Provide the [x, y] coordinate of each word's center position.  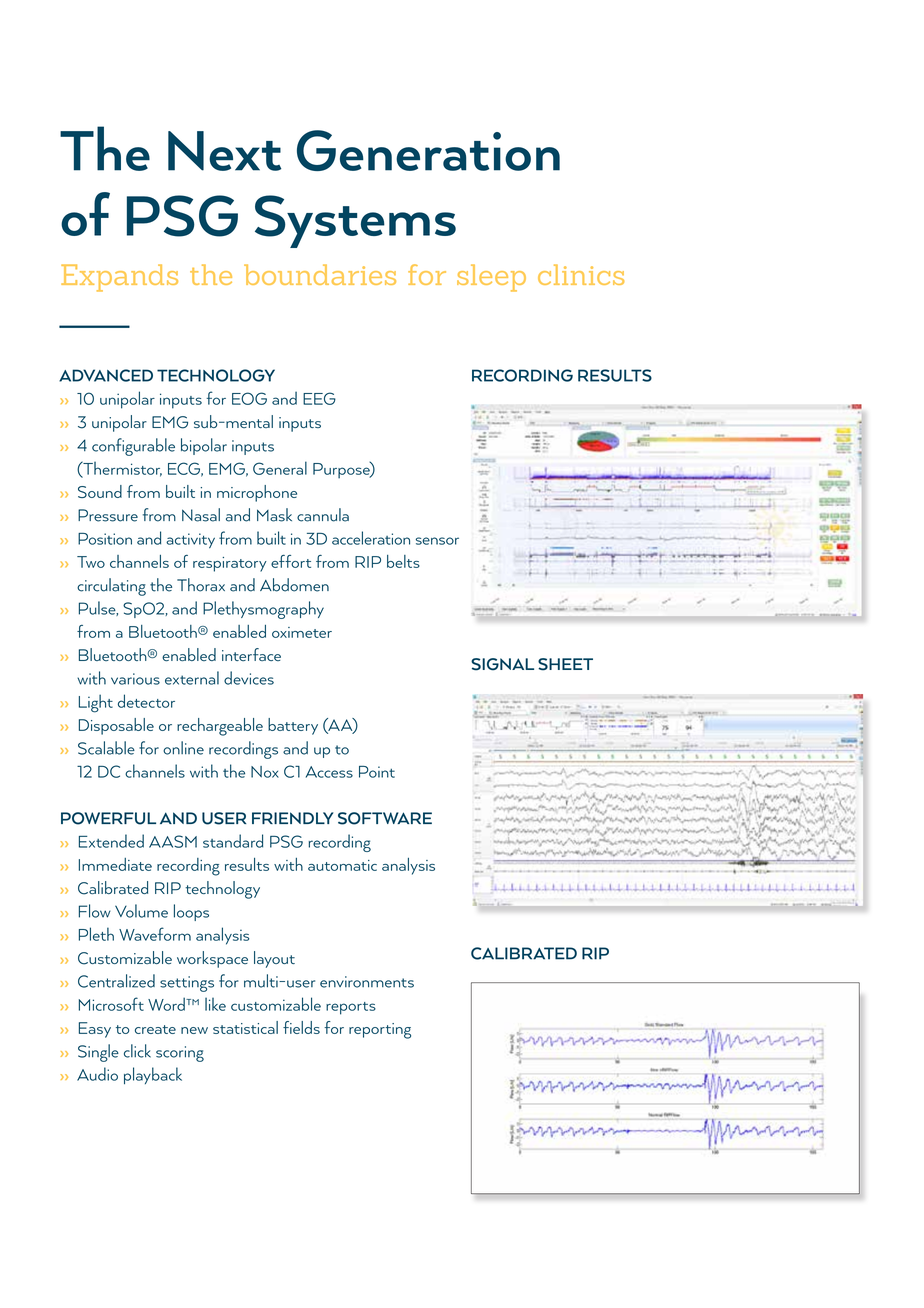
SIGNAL [502, 664]
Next [224, 151]
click [137, 1051]
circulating [111, 587]
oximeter [302, 632]
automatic [342, 865]
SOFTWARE [385, 818]
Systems [355, 221]
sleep [491, 278]
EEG [319, 398]
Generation [428, 150]
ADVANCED [106, 375]
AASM [173, 841]
